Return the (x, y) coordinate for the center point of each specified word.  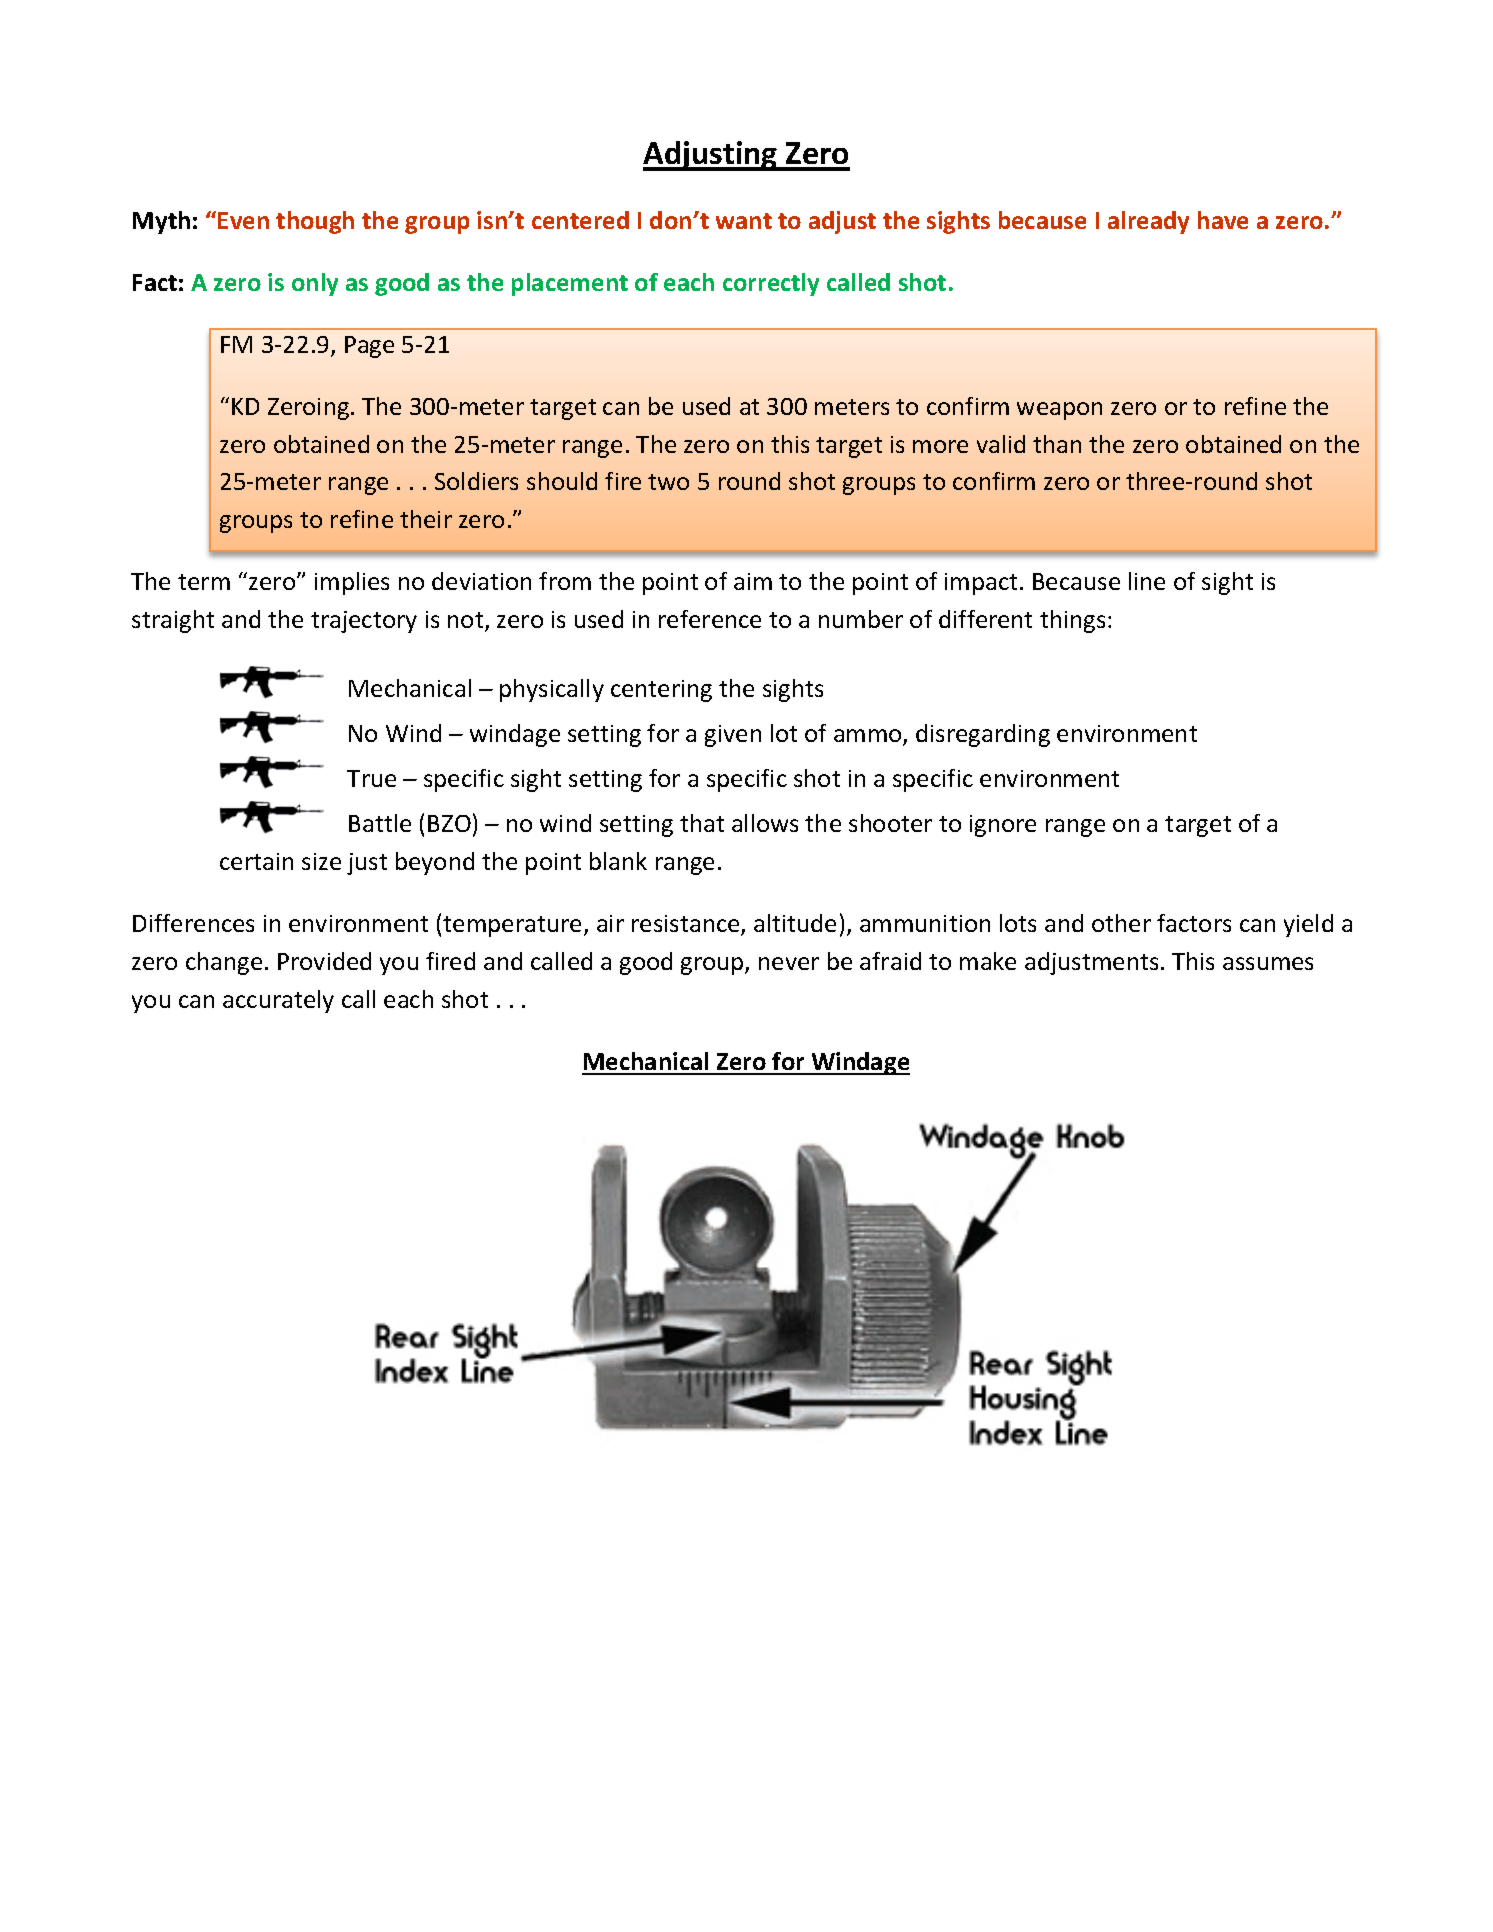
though (315, 222)
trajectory (364, 622)
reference (710, 619)
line (1147, 581)
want (744, 221)
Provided (324, 961)
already (1148, 222)
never (789, 963)
